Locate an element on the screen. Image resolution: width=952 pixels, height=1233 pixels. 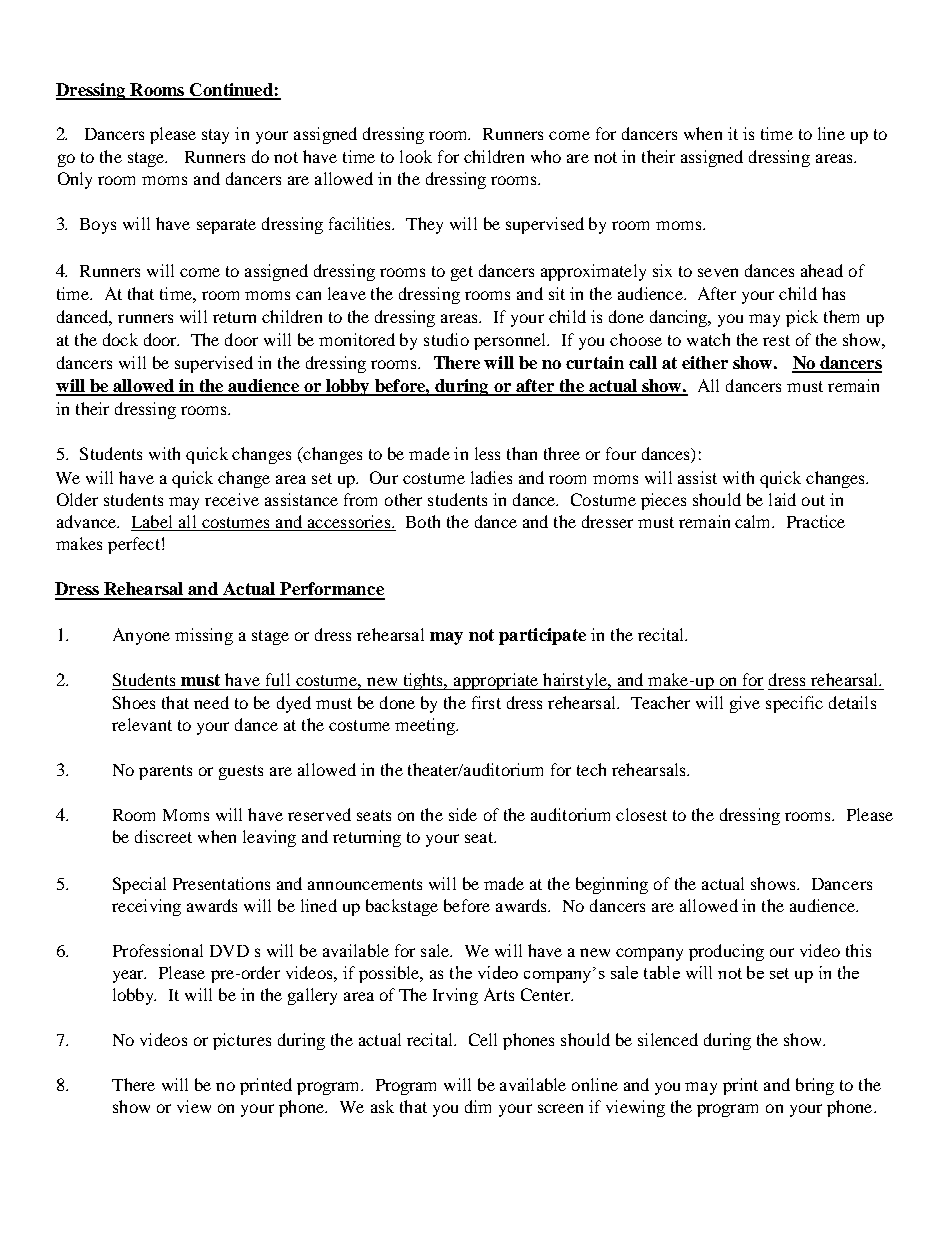
look is located at coordinates (416, 156).
